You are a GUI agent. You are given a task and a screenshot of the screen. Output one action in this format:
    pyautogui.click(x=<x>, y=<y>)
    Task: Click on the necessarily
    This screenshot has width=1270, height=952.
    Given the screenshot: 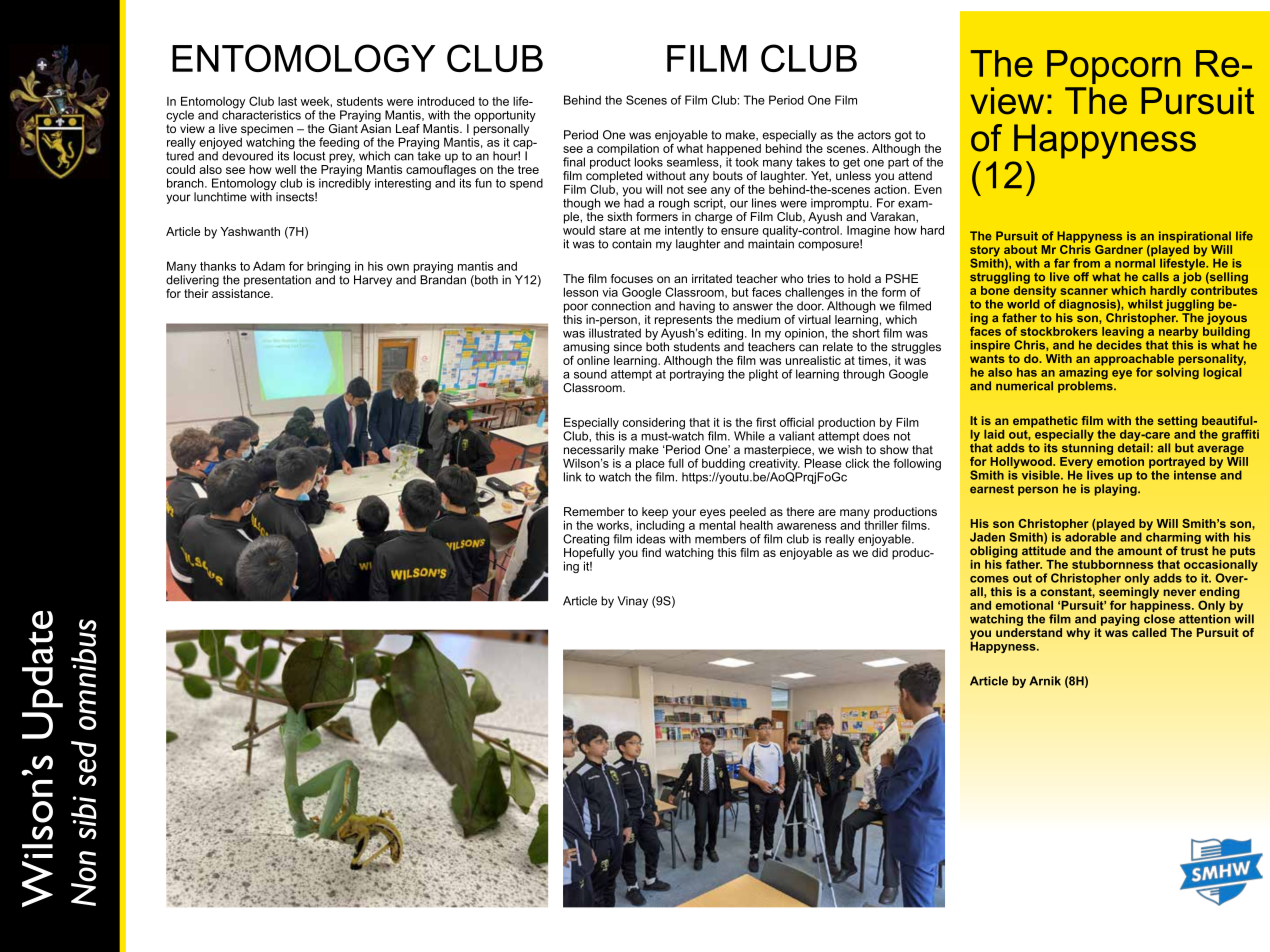 What is the action you would take?
    pyautogui.click(x=594, y=452)
